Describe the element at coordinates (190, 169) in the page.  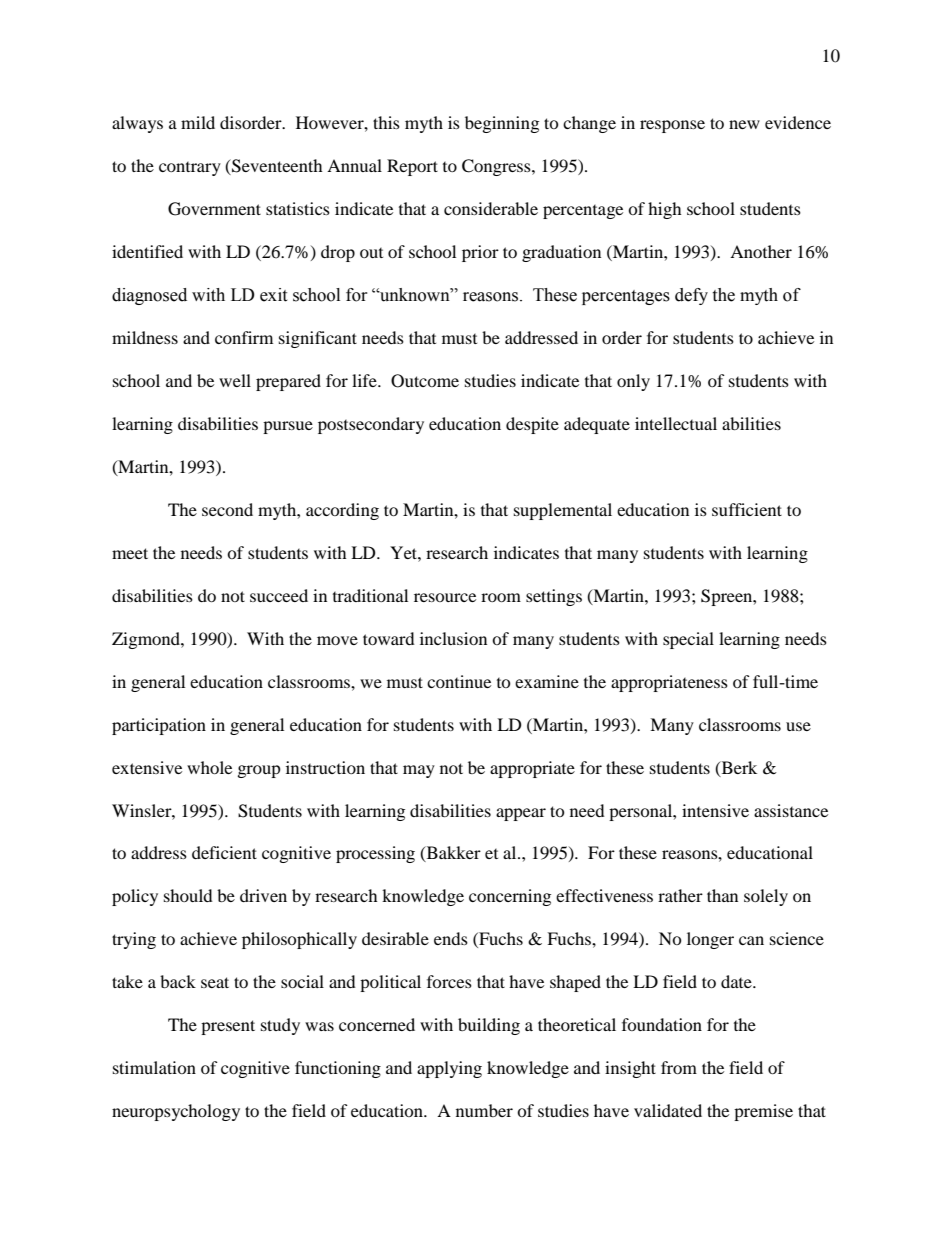
I see `contrary` at that location.
